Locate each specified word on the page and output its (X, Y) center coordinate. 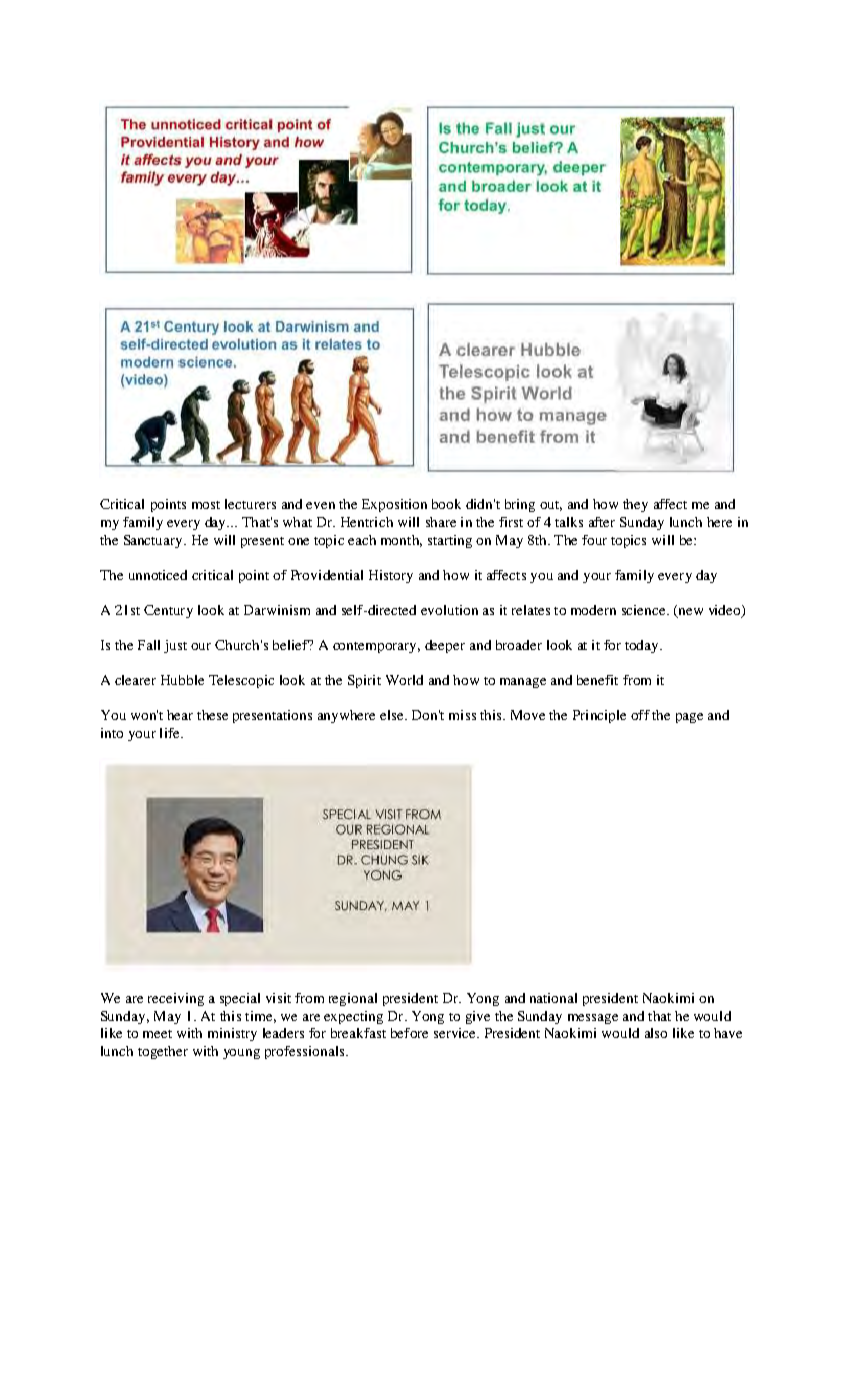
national (553, 998)
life (171, 733)
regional (353, 999)
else (393, 715)
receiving (176, 999)
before (409, 1033)
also (656, 1033)
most (206, 505)
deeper (445, 646)
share (441, 522)
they (635, 505)
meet (157, 1034)
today (643, 646)
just (175, 646)
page (689, 718)
